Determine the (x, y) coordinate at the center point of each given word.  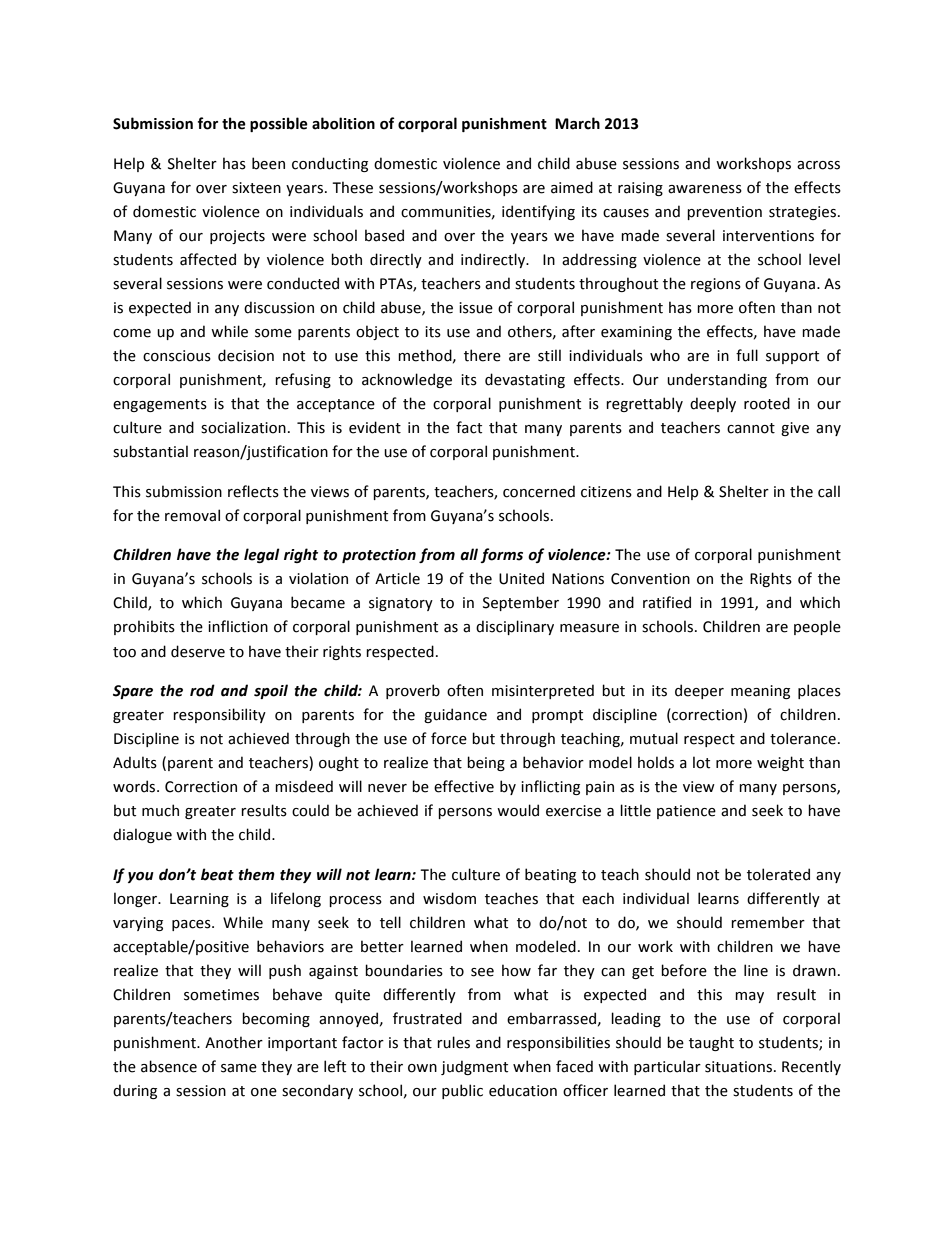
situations (738, 1067)
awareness (705, 189)
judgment (474, 1067)
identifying (538, 212)
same (239, 1068)
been (268, 163)
